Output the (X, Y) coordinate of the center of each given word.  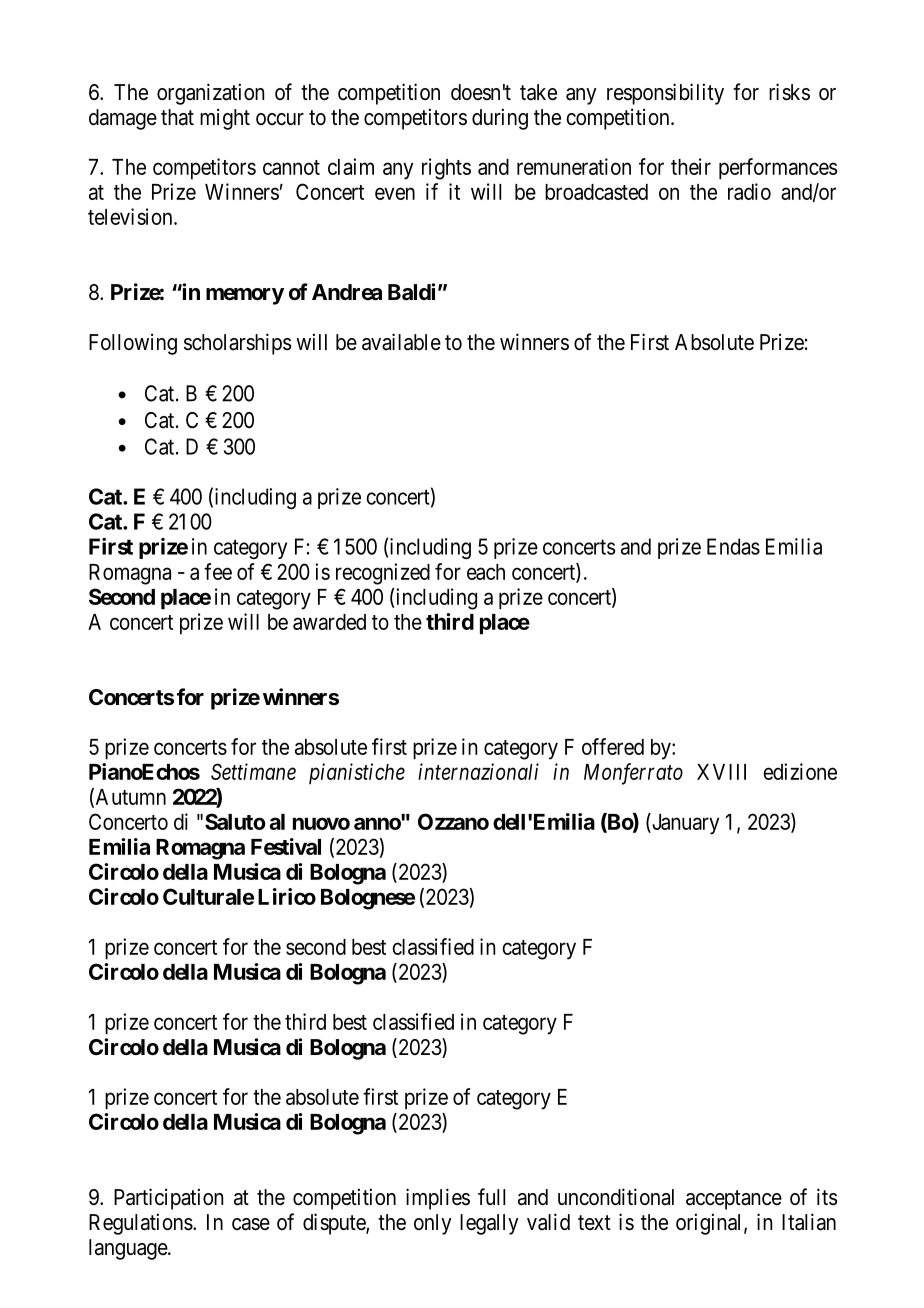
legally (489, 1224)
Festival (286, 846)
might (225, 119)
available (401, 342)
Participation (168, 1199)
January (684, 824)
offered (613, 746)
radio (749, 191)
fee (218, 571)
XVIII (721, 772)
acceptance (734, 1200)
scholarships (238, 344)
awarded (329, 622)
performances (778, 169)
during (500, 119)
